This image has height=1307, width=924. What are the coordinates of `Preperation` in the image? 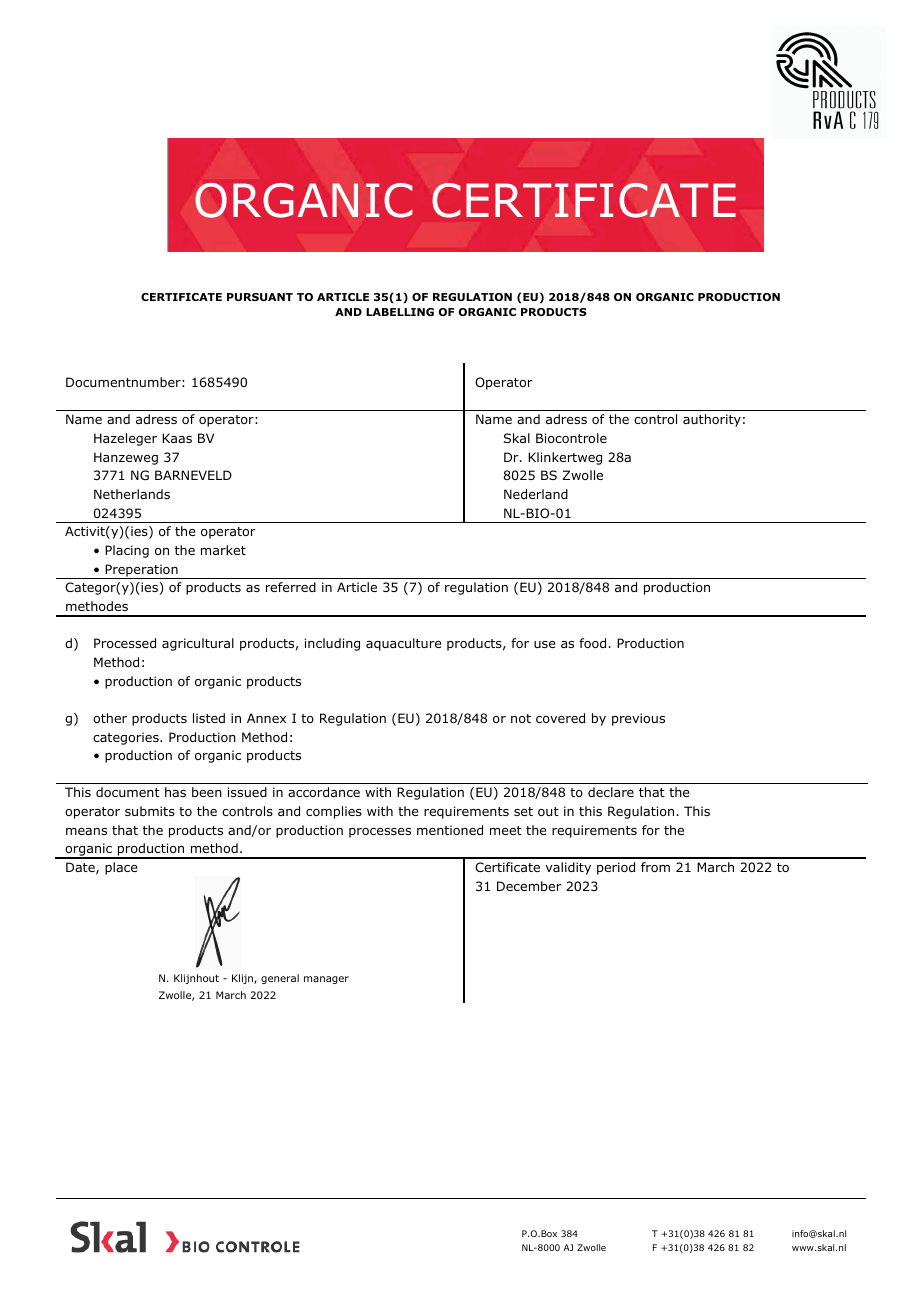 It's located at (141, 571).
